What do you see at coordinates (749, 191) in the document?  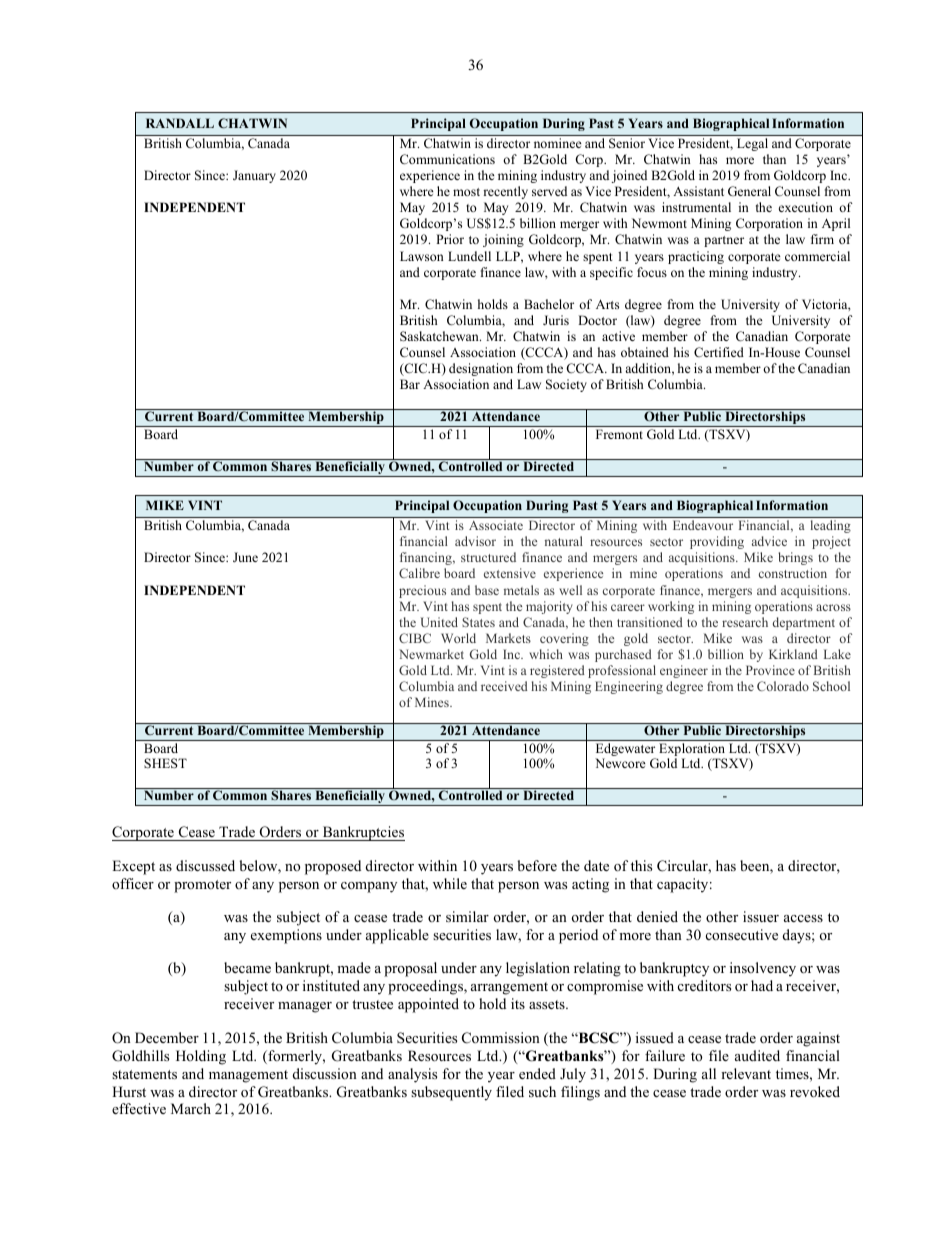 I see `General` at bounding box center [749, 191].
